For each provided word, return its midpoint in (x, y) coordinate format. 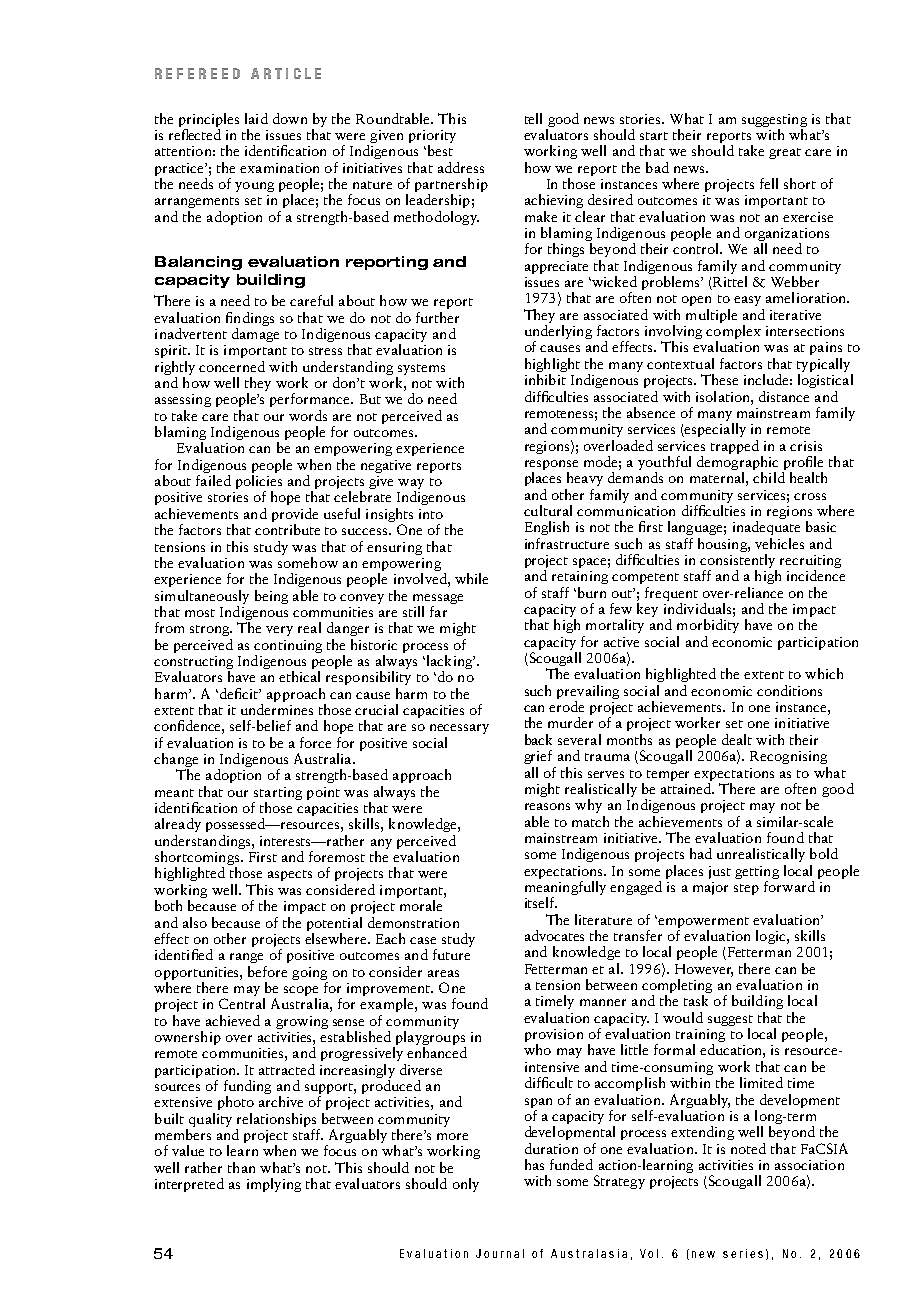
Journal (500, 1253)
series (743, 1253)
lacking (449, 663)
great (785, 153)
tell (533, 118)
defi (230, 693)
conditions (789, 690)
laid (256, 118)
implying (274, 1185)
